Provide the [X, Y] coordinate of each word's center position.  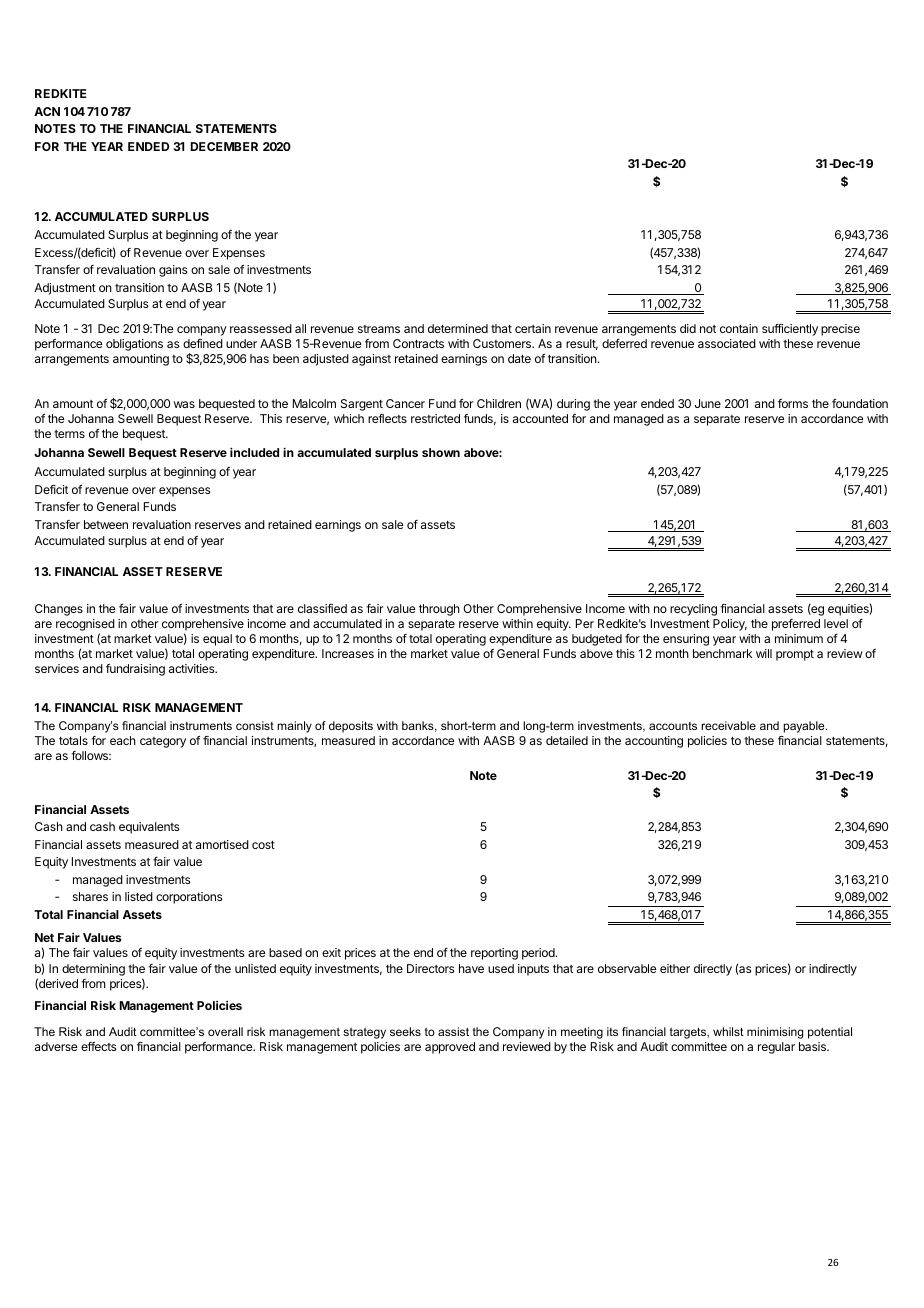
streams [379, 329]
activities [193, 668]
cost [263, 845]
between [106, 524]
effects [98, 1046]
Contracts [418, 343]
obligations [134, 345]
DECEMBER [224, 146]
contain [739, 328]
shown [441, 452]
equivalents [149, 828]
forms [793, 403]
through [439, 610]
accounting [654, 742]
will [764, 653]
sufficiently [790, 330]
